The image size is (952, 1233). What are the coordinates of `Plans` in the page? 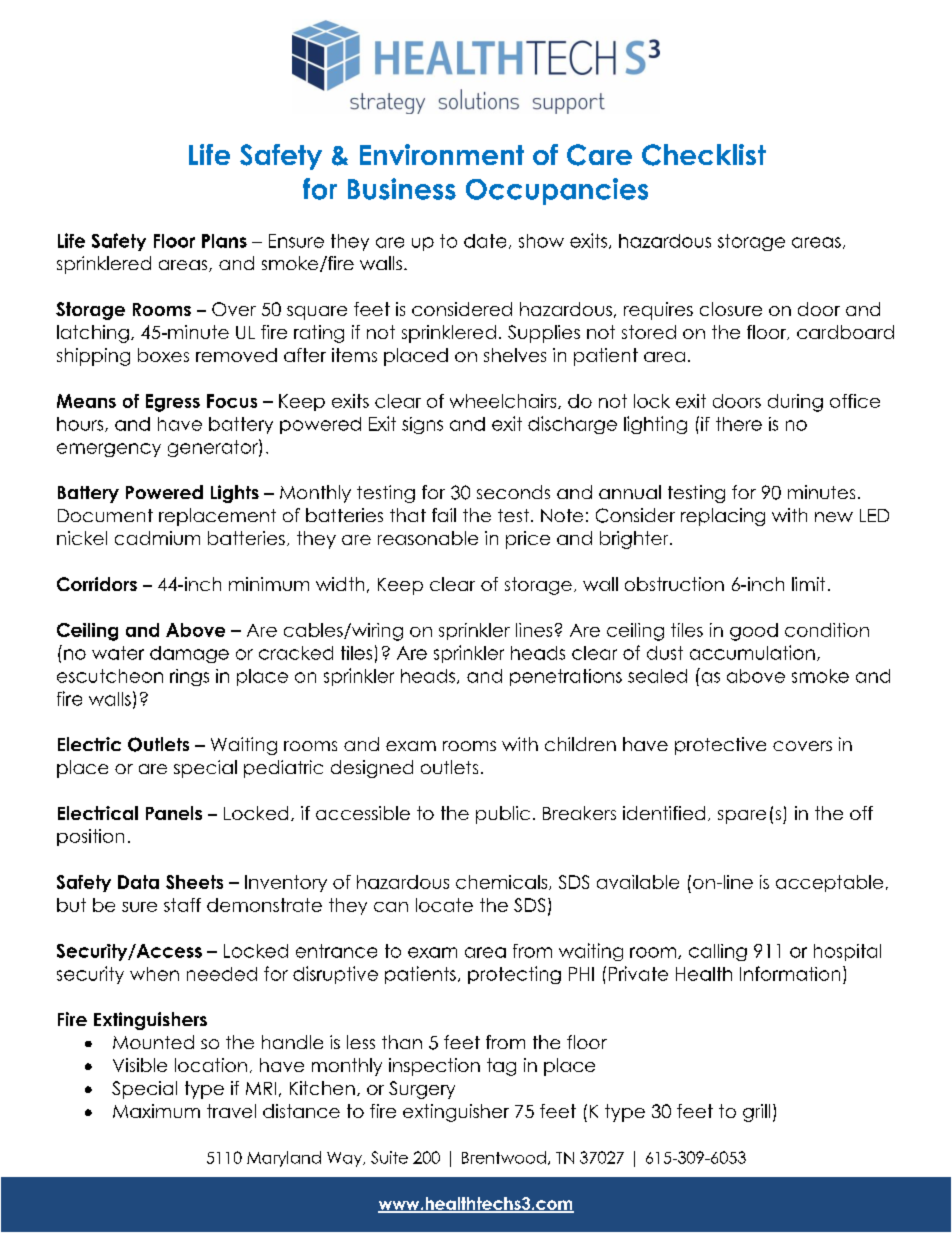 It's located at (224, 241).
